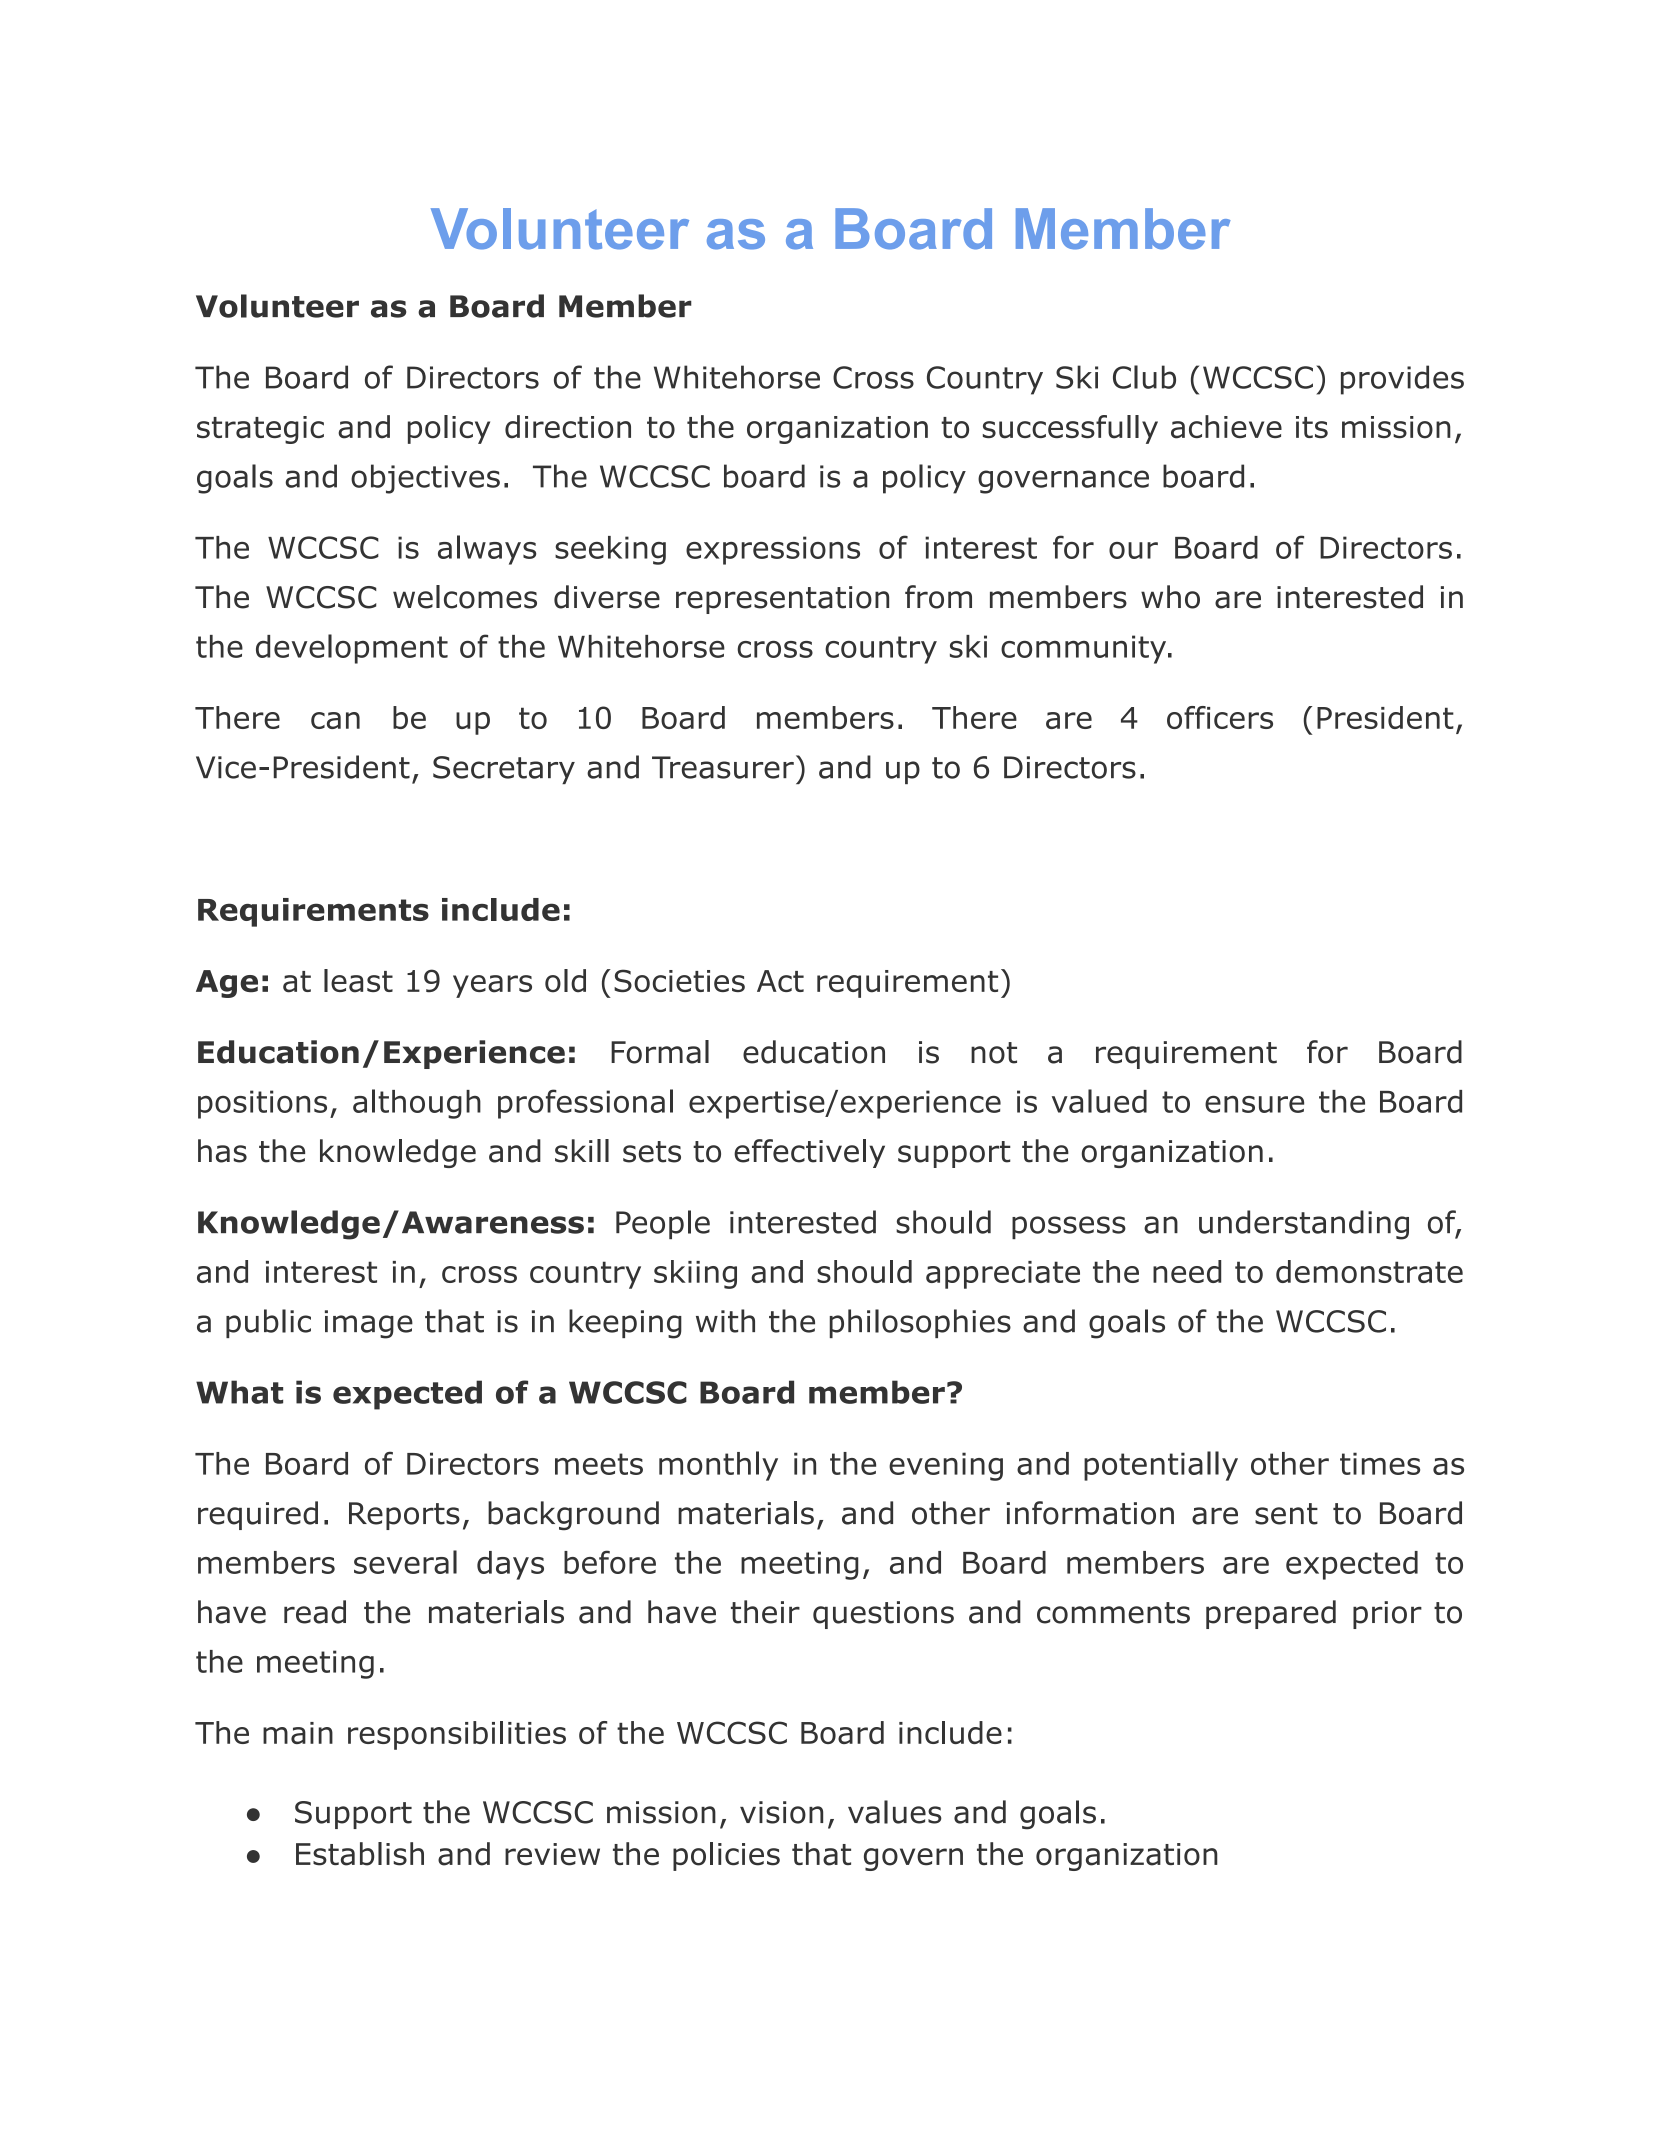 This screenshot has width=1661, height=2150. Describe the element at coordinates (1226, 427) in the screenshot. I see `achieve` at that location.
